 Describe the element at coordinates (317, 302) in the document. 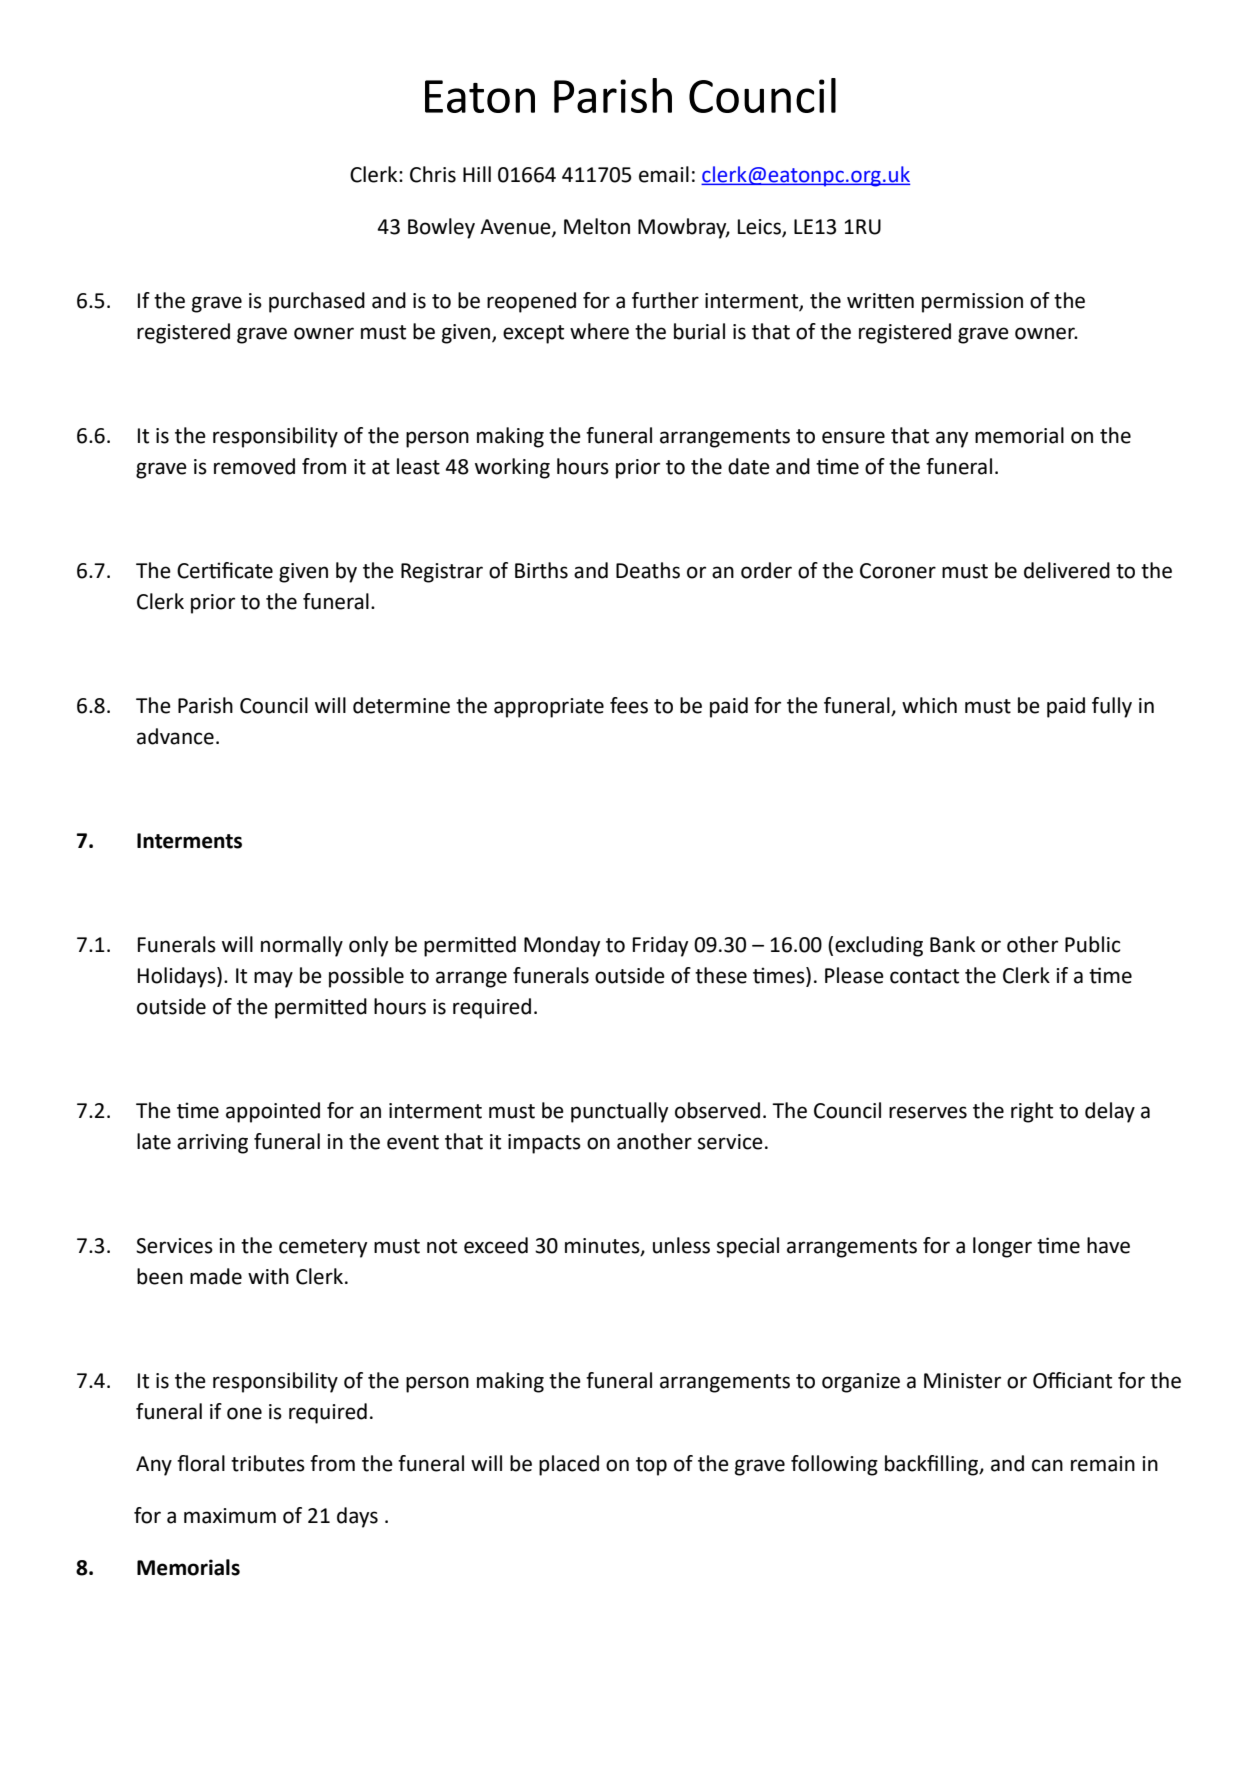

I see `purchased` at that location.
